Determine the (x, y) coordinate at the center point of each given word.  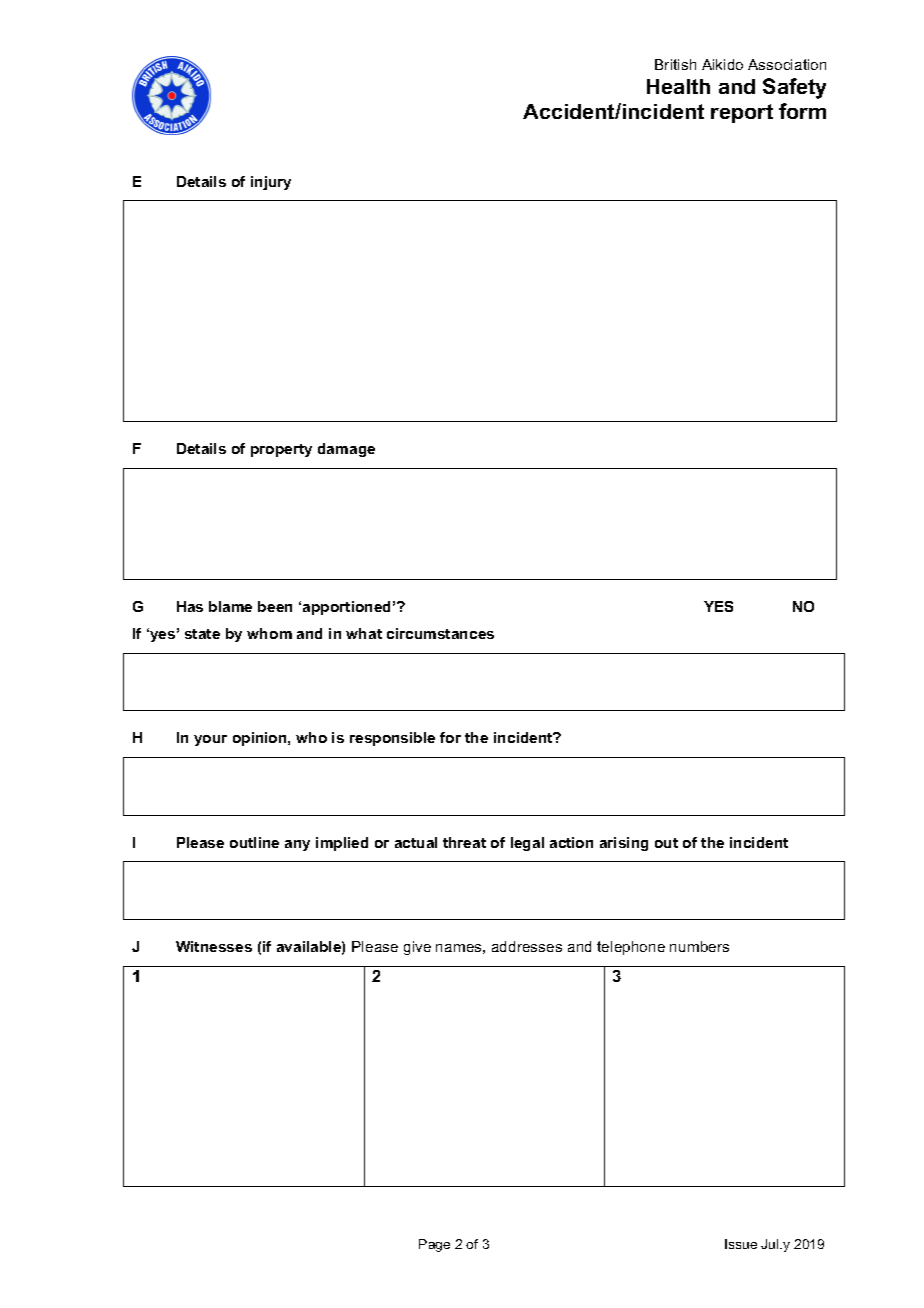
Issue (741, 1244)
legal (527, 844)
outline (254, 842)
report (742, 113)
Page (434, 1245)
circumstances (440, 633)
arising (624, 844)
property (281, 450)
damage (346, 450)
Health (678, 86)
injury (271, 183)
